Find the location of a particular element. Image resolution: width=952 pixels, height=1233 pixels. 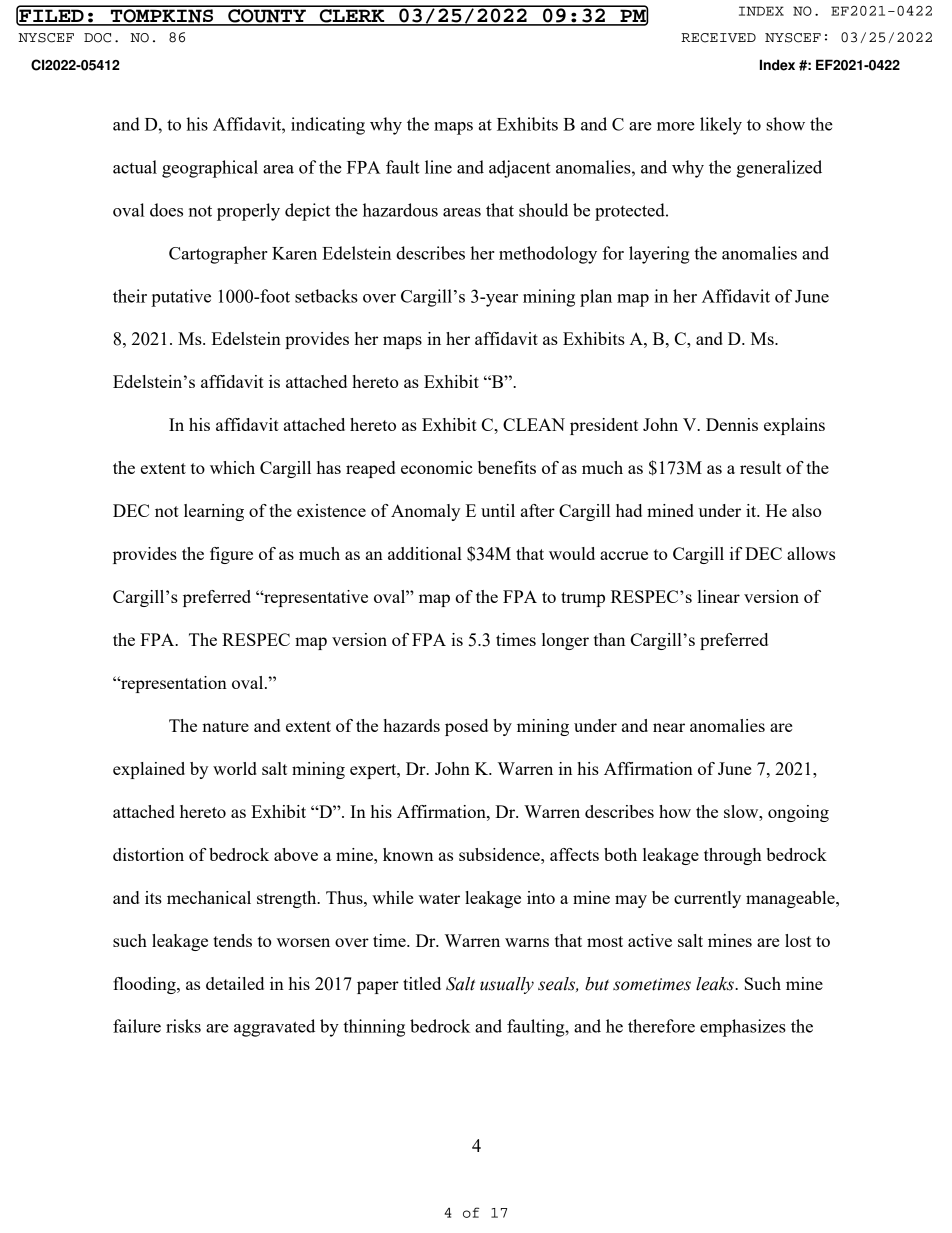

risks is located at coordinates (183, 1026).
